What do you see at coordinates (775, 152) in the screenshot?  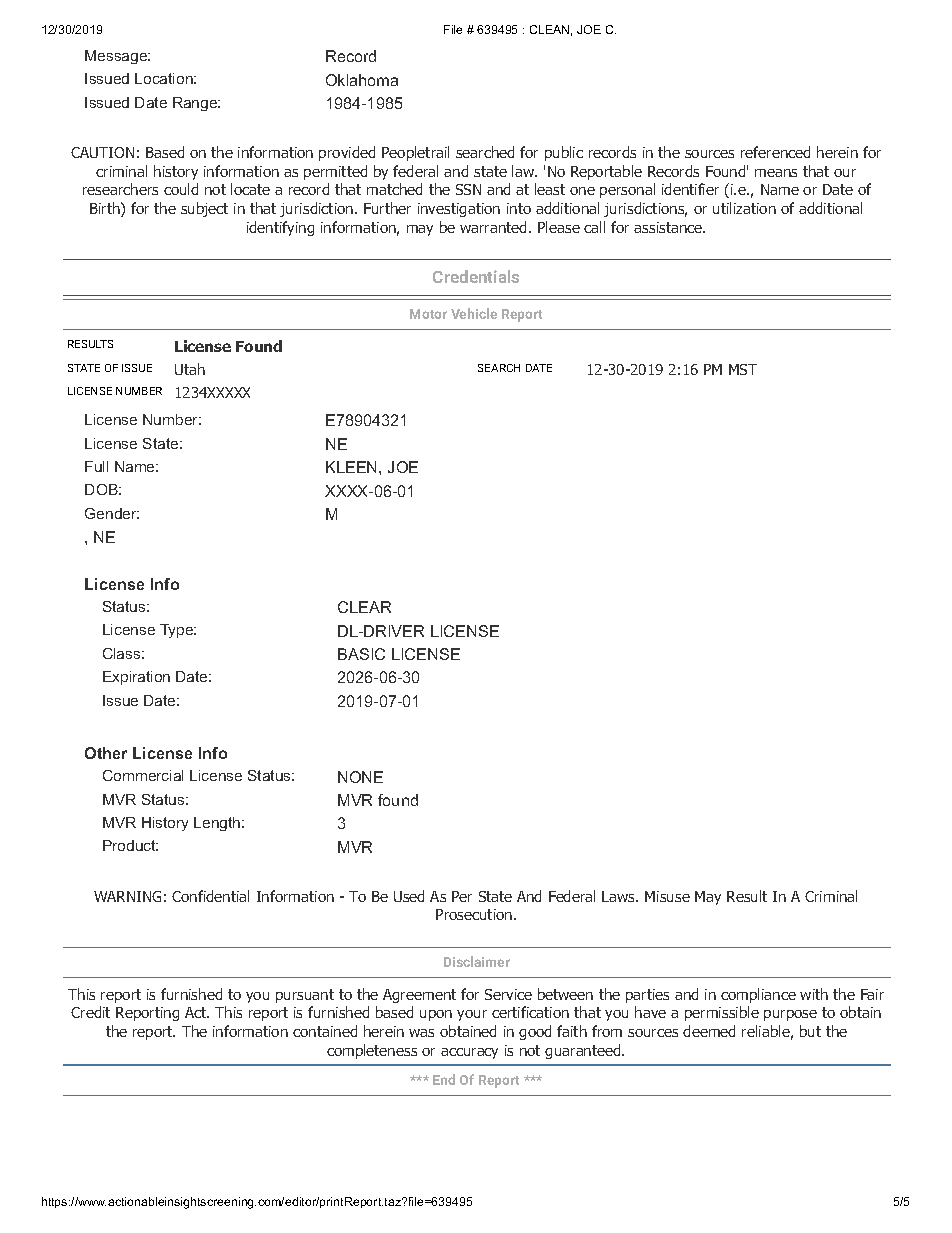 I see `referenced` at bounding box center [775, 152].
